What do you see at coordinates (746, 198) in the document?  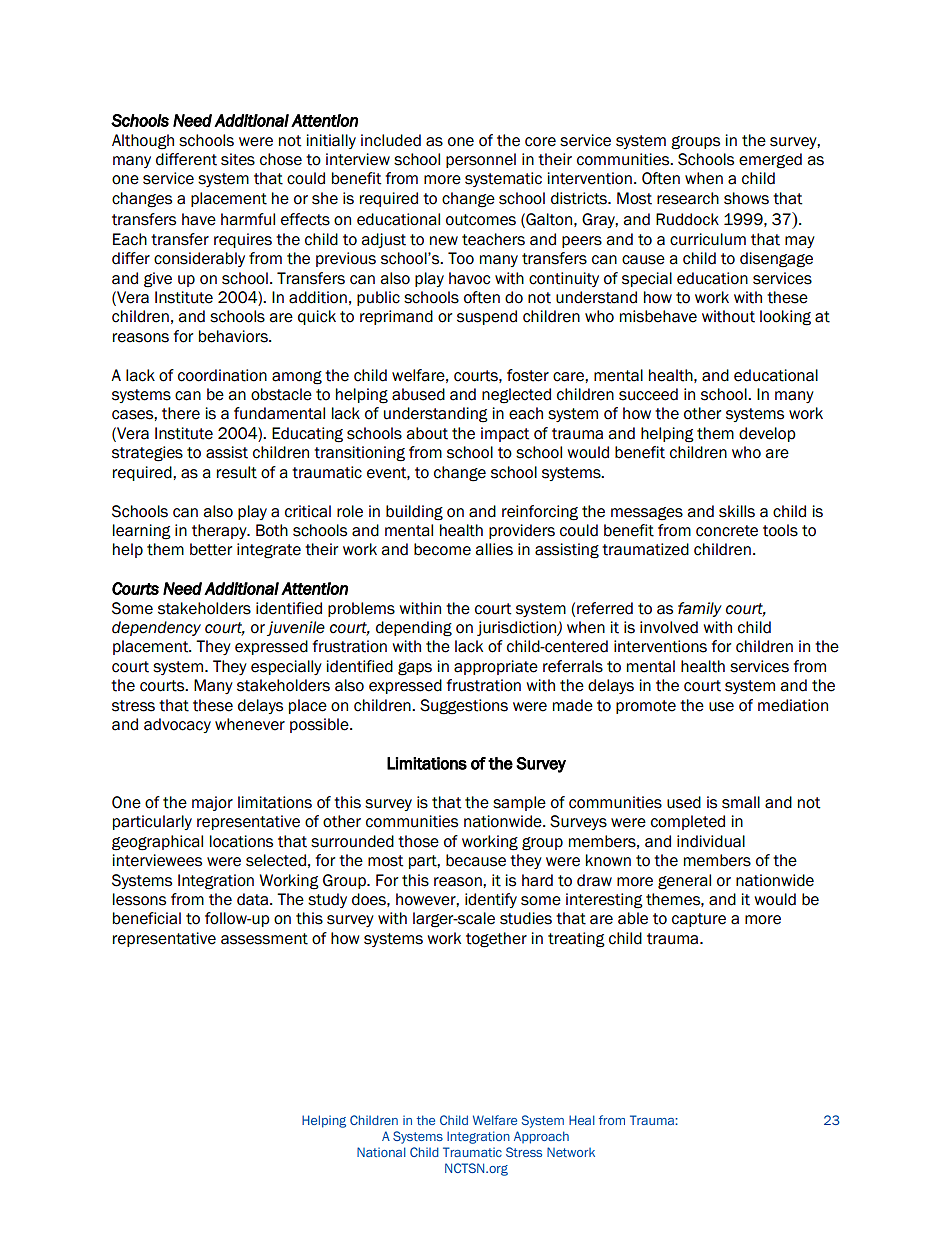 I see `shows` at bounding box center [746, 198].
